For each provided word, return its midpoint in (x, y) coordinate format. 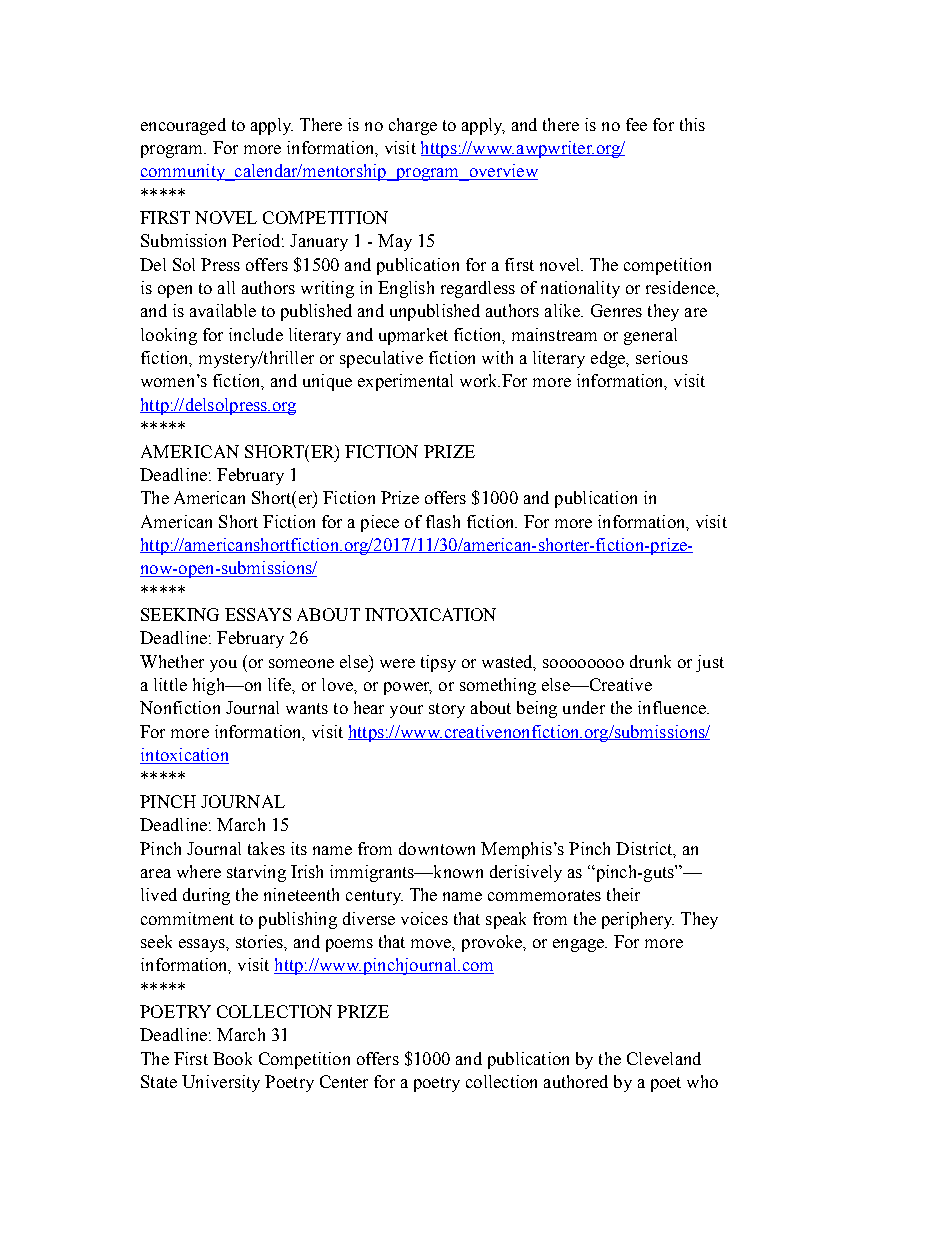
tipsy (438, 663)
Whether (172, 661)
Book (232, 1058)
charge (413, 126)
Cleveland (664, 1058)
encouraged (183, 126)
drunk (650, 661)
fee (636, 124)
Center (344, 1081)
